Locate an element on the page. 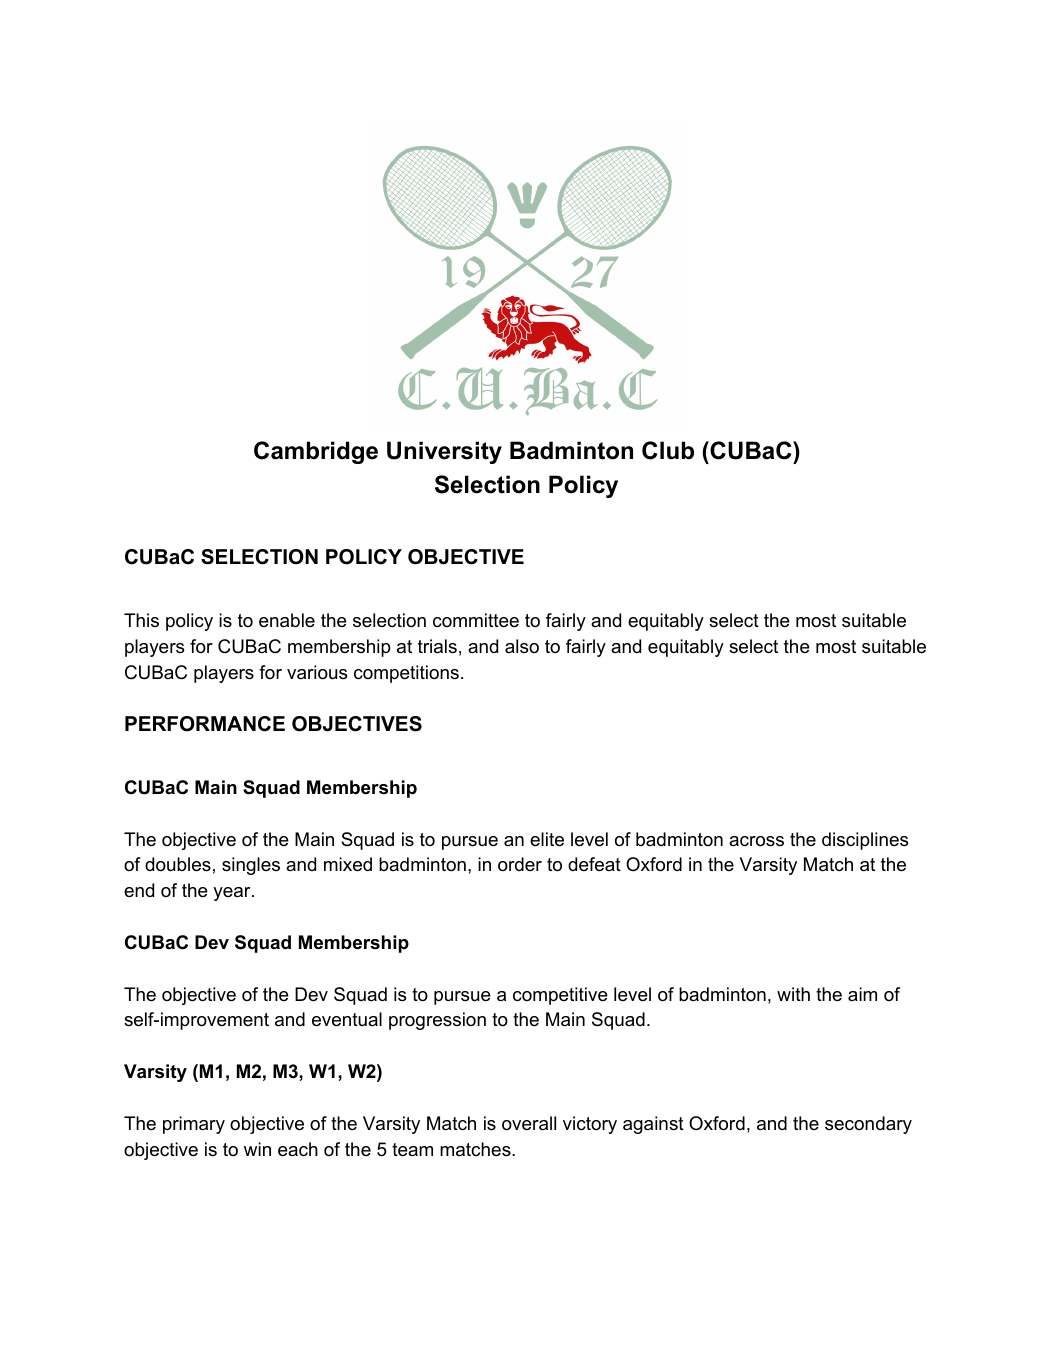  University is located at coordinates (444, 452).
